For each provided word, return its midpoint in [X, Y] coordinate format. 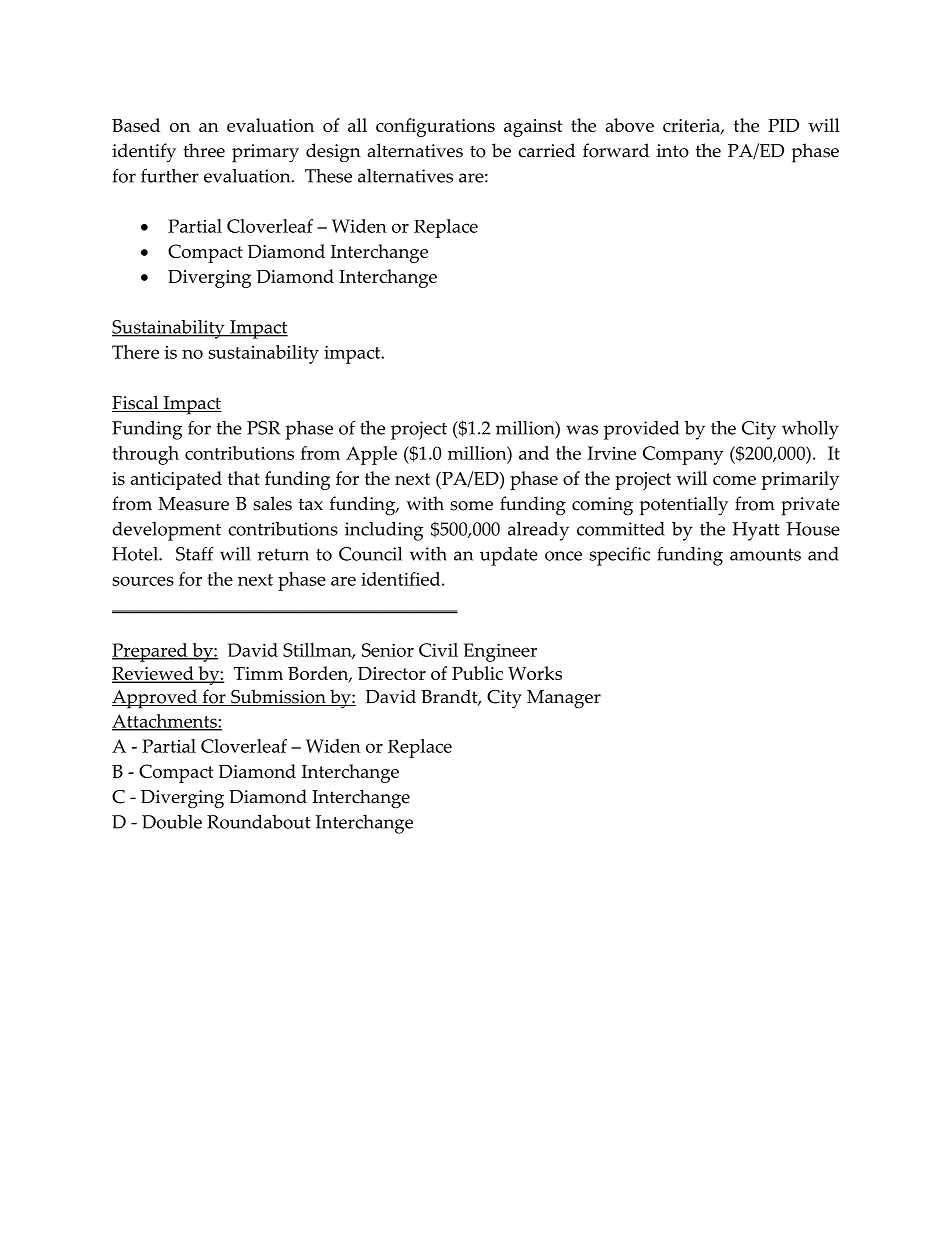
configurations [435, 127]
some [471, 506]
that [244, 478]
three [204, 150]
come [734, 480]
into [673, 151]
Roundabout [259, 822]
